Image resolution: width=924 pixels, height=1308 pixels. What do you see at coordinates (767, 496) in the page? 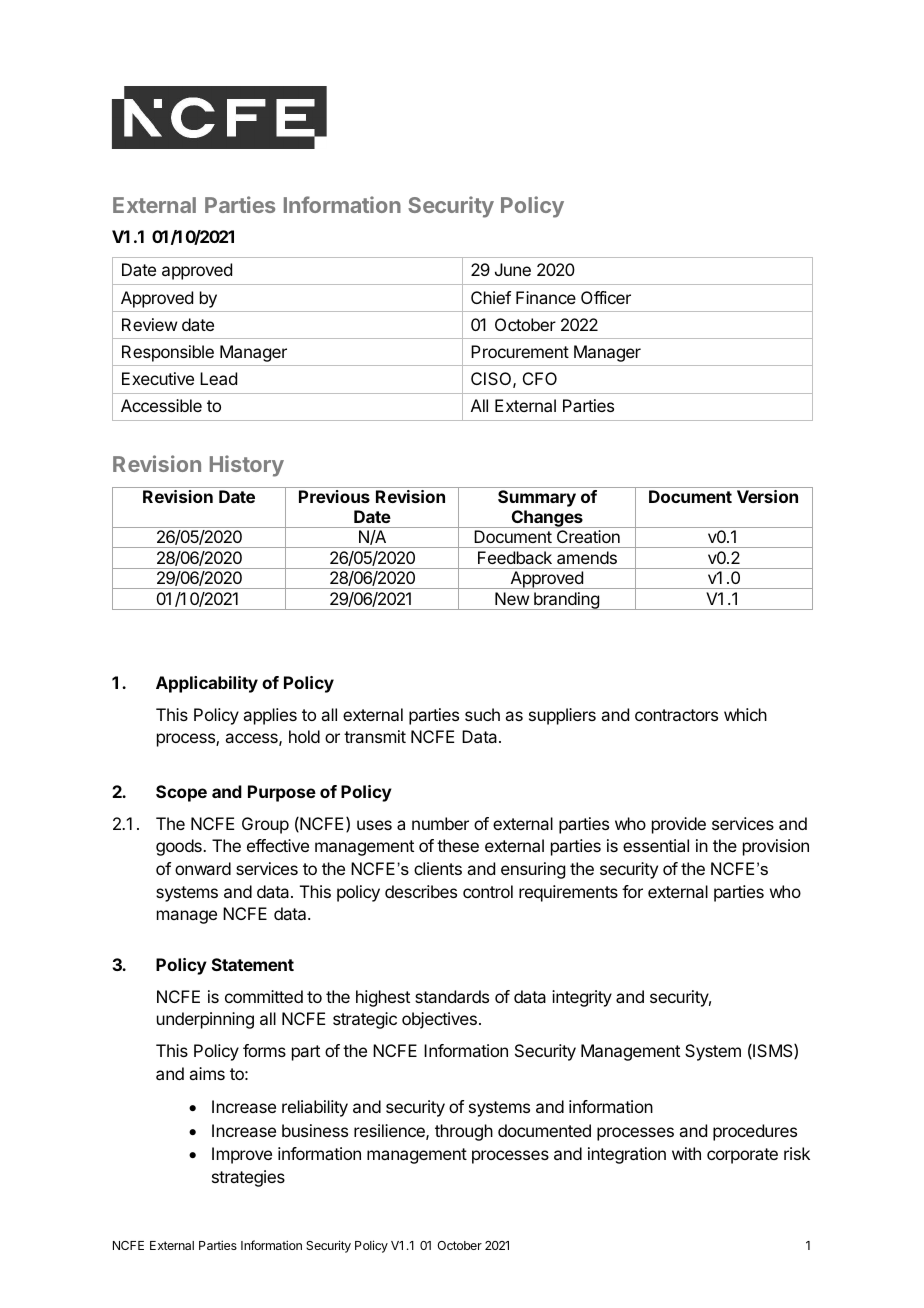
I see `Version` at bounding box center [767, 496].
